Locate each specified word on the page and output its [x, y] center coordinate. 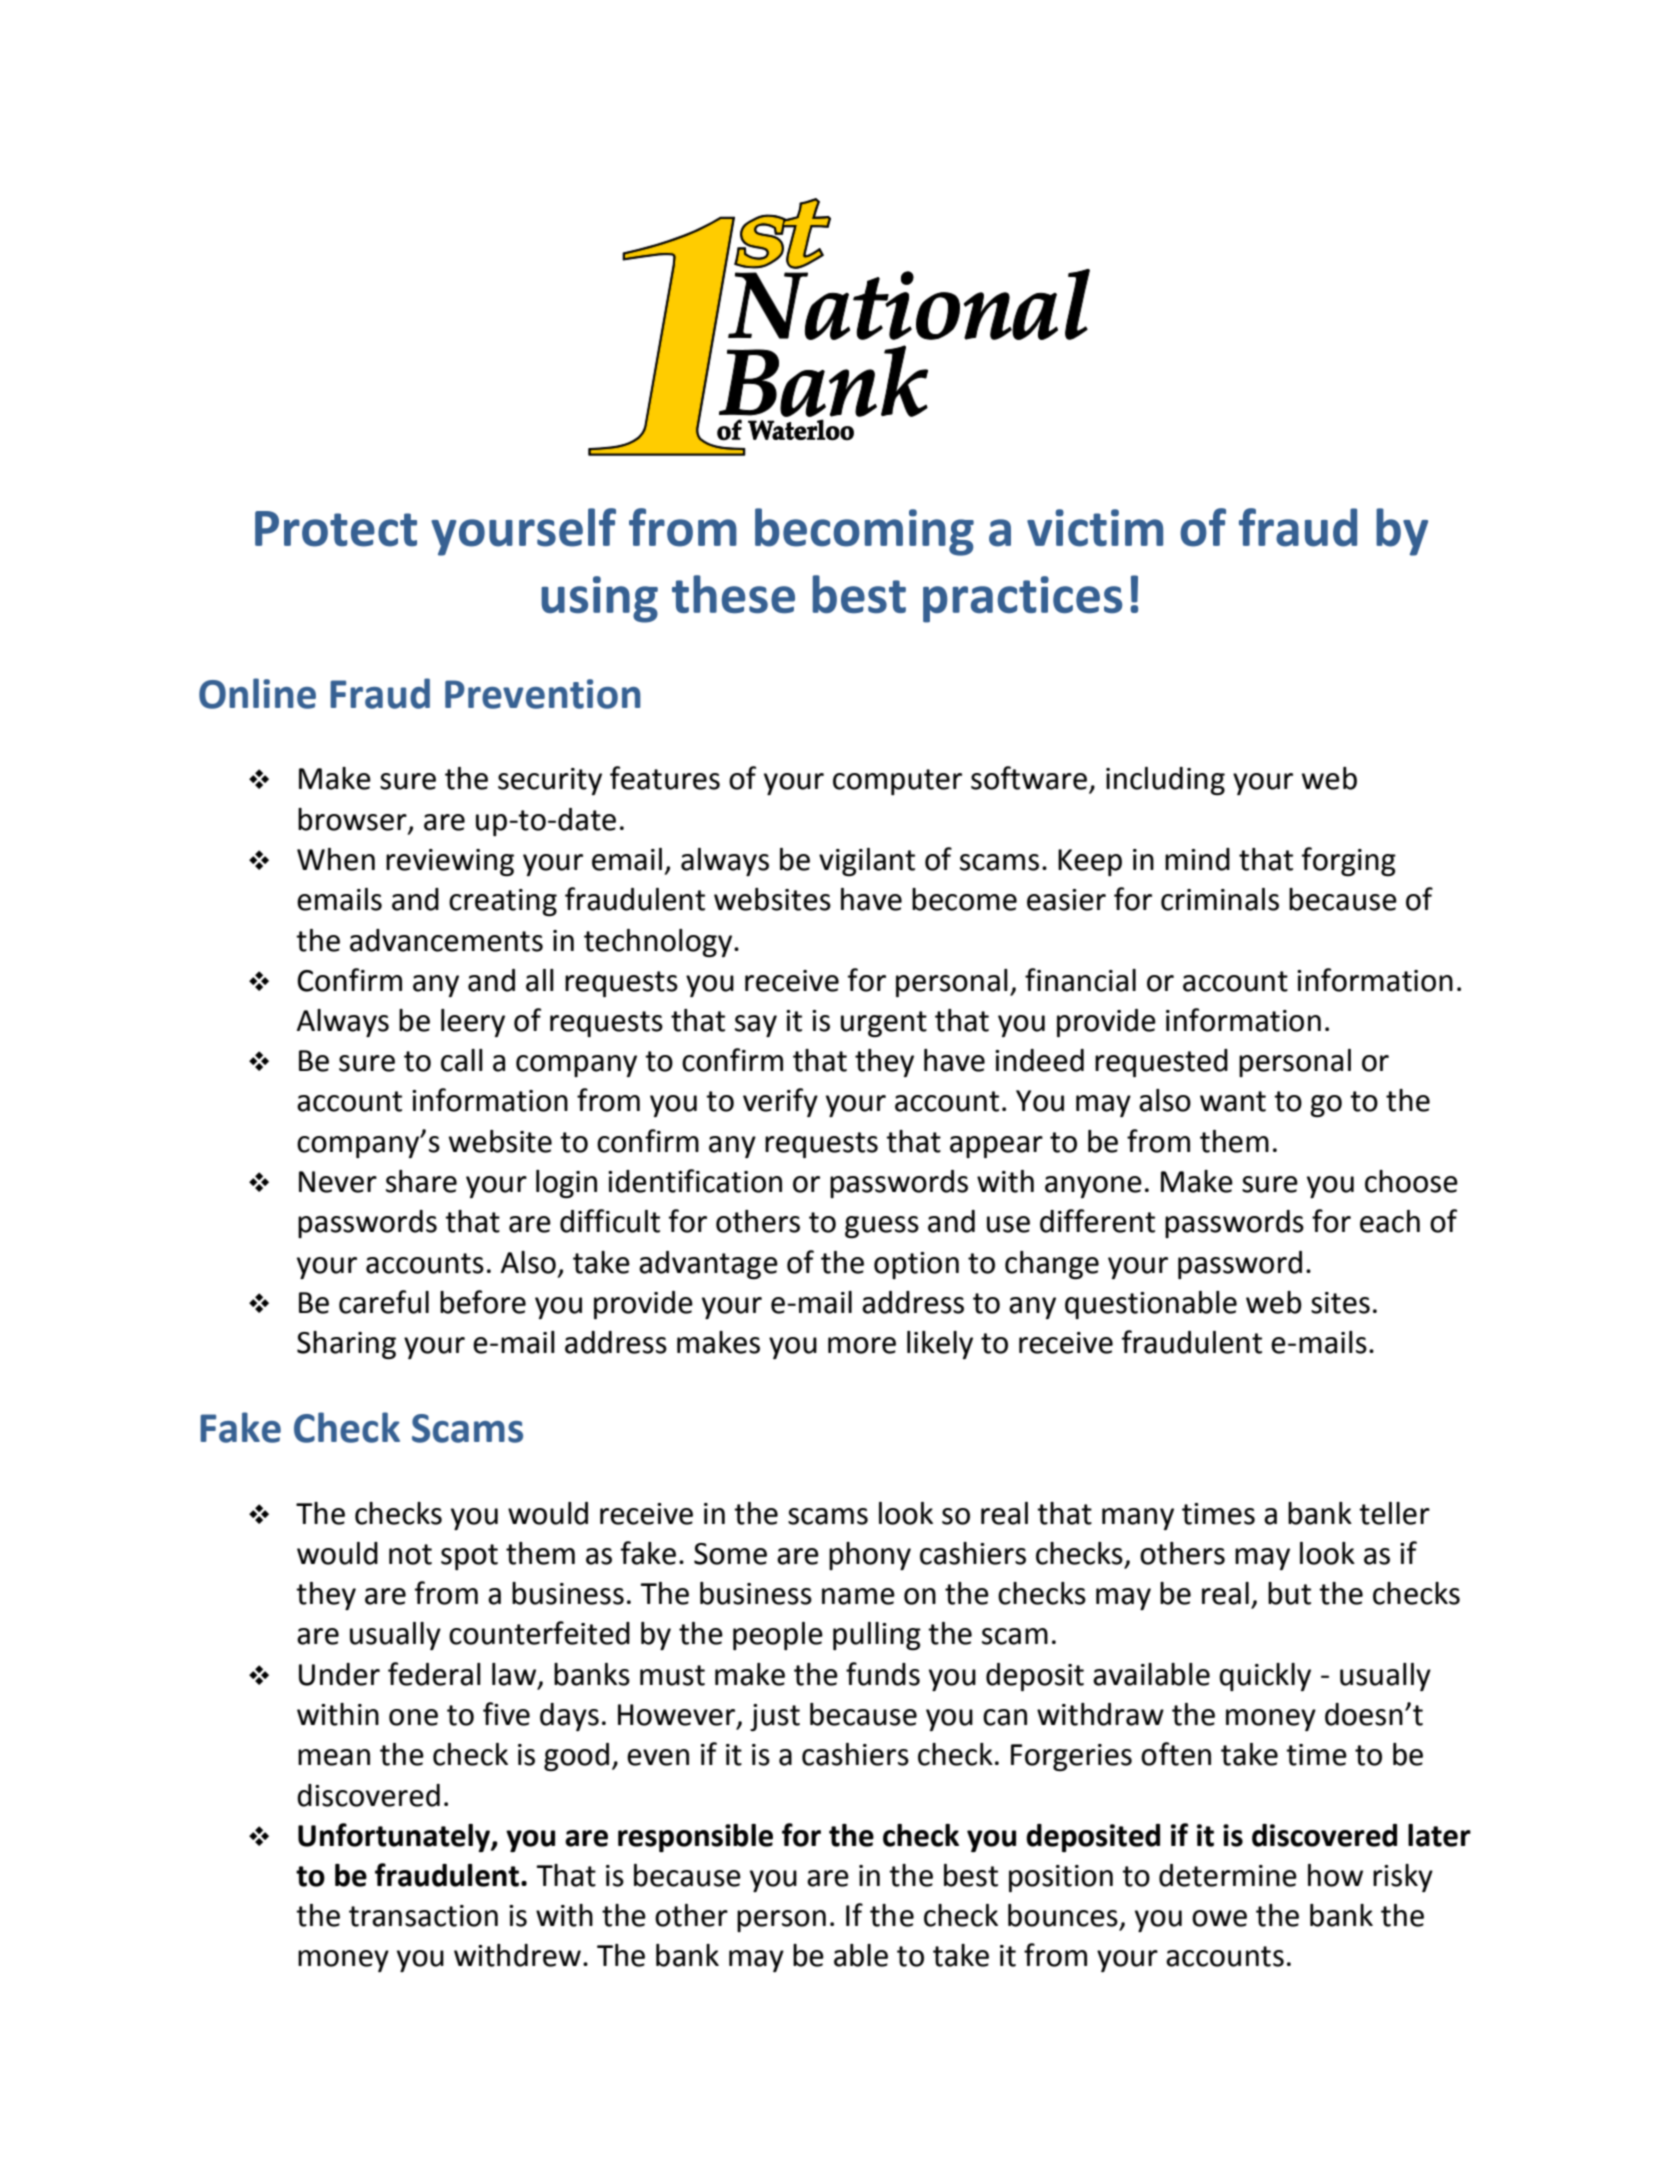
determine [1228, 1875]
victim [1095, 528]
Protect [336, 529]
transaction [423, 1916]
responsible [695, 1838]
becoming [864, 532]
